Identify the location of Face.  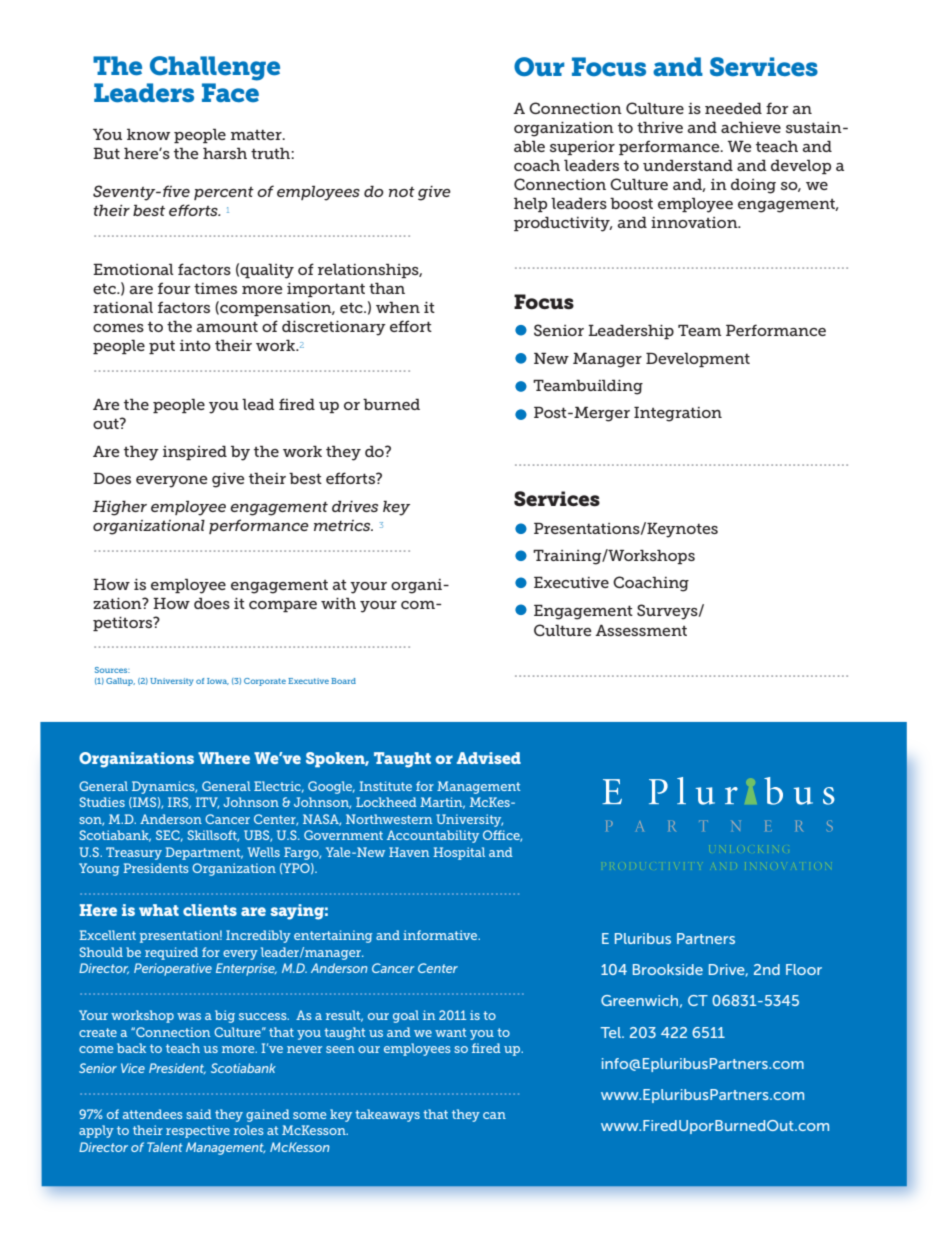
(230, 92).
